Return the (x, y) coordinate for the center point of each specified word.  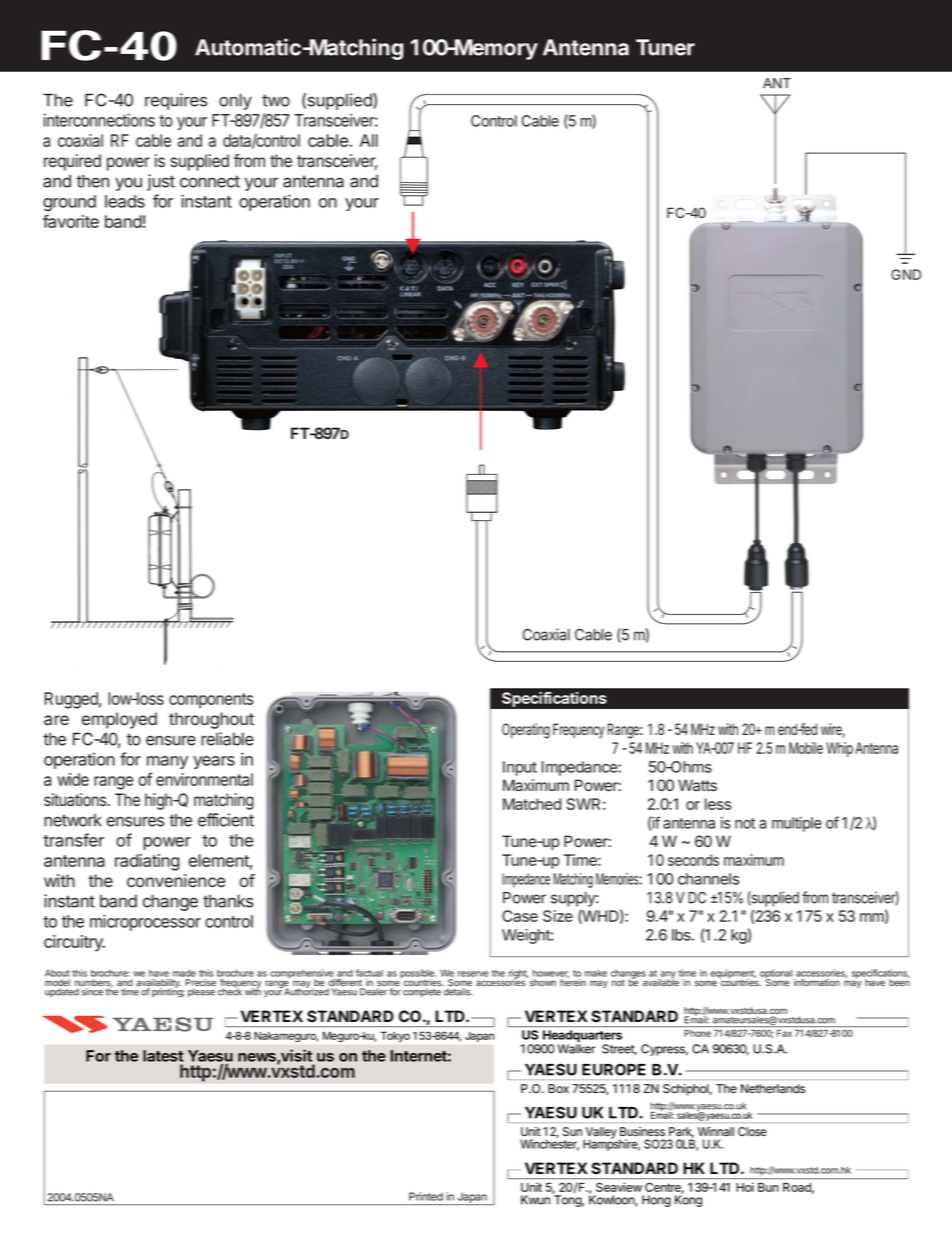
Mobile (806, 748)
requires (176, 101)
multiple (797, 824)
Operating (526, 731)
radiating (147, 862)
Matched (532, 804)
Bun (768, 1187)
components (211, 701)
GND (906, 274)
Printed (426, 1196)
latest (163, 1056)
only (235, 101)
